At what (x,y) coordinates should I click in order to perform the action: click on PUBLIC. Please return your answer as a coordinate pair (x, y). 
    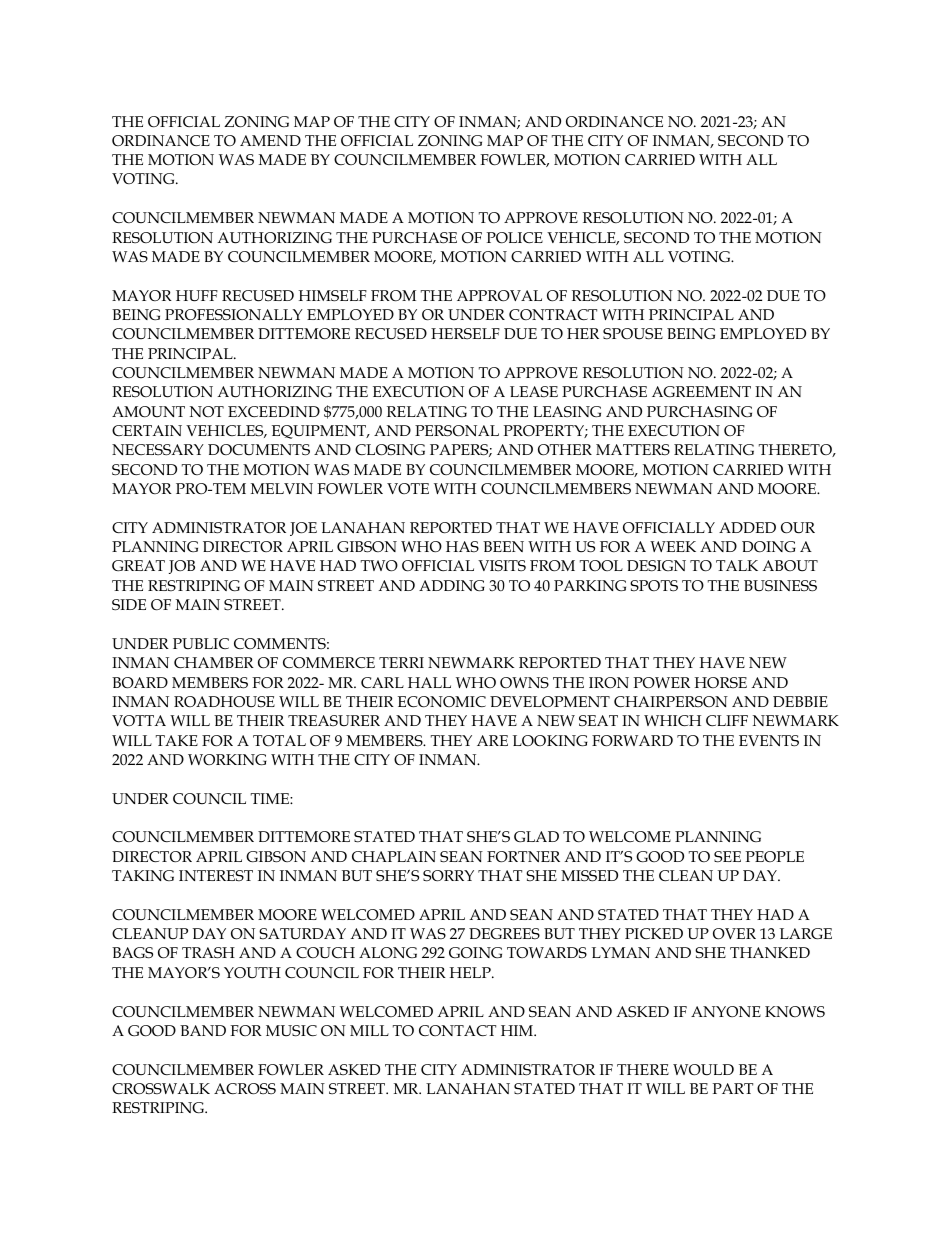
    Looking at the image, I should click on (201, 643).
